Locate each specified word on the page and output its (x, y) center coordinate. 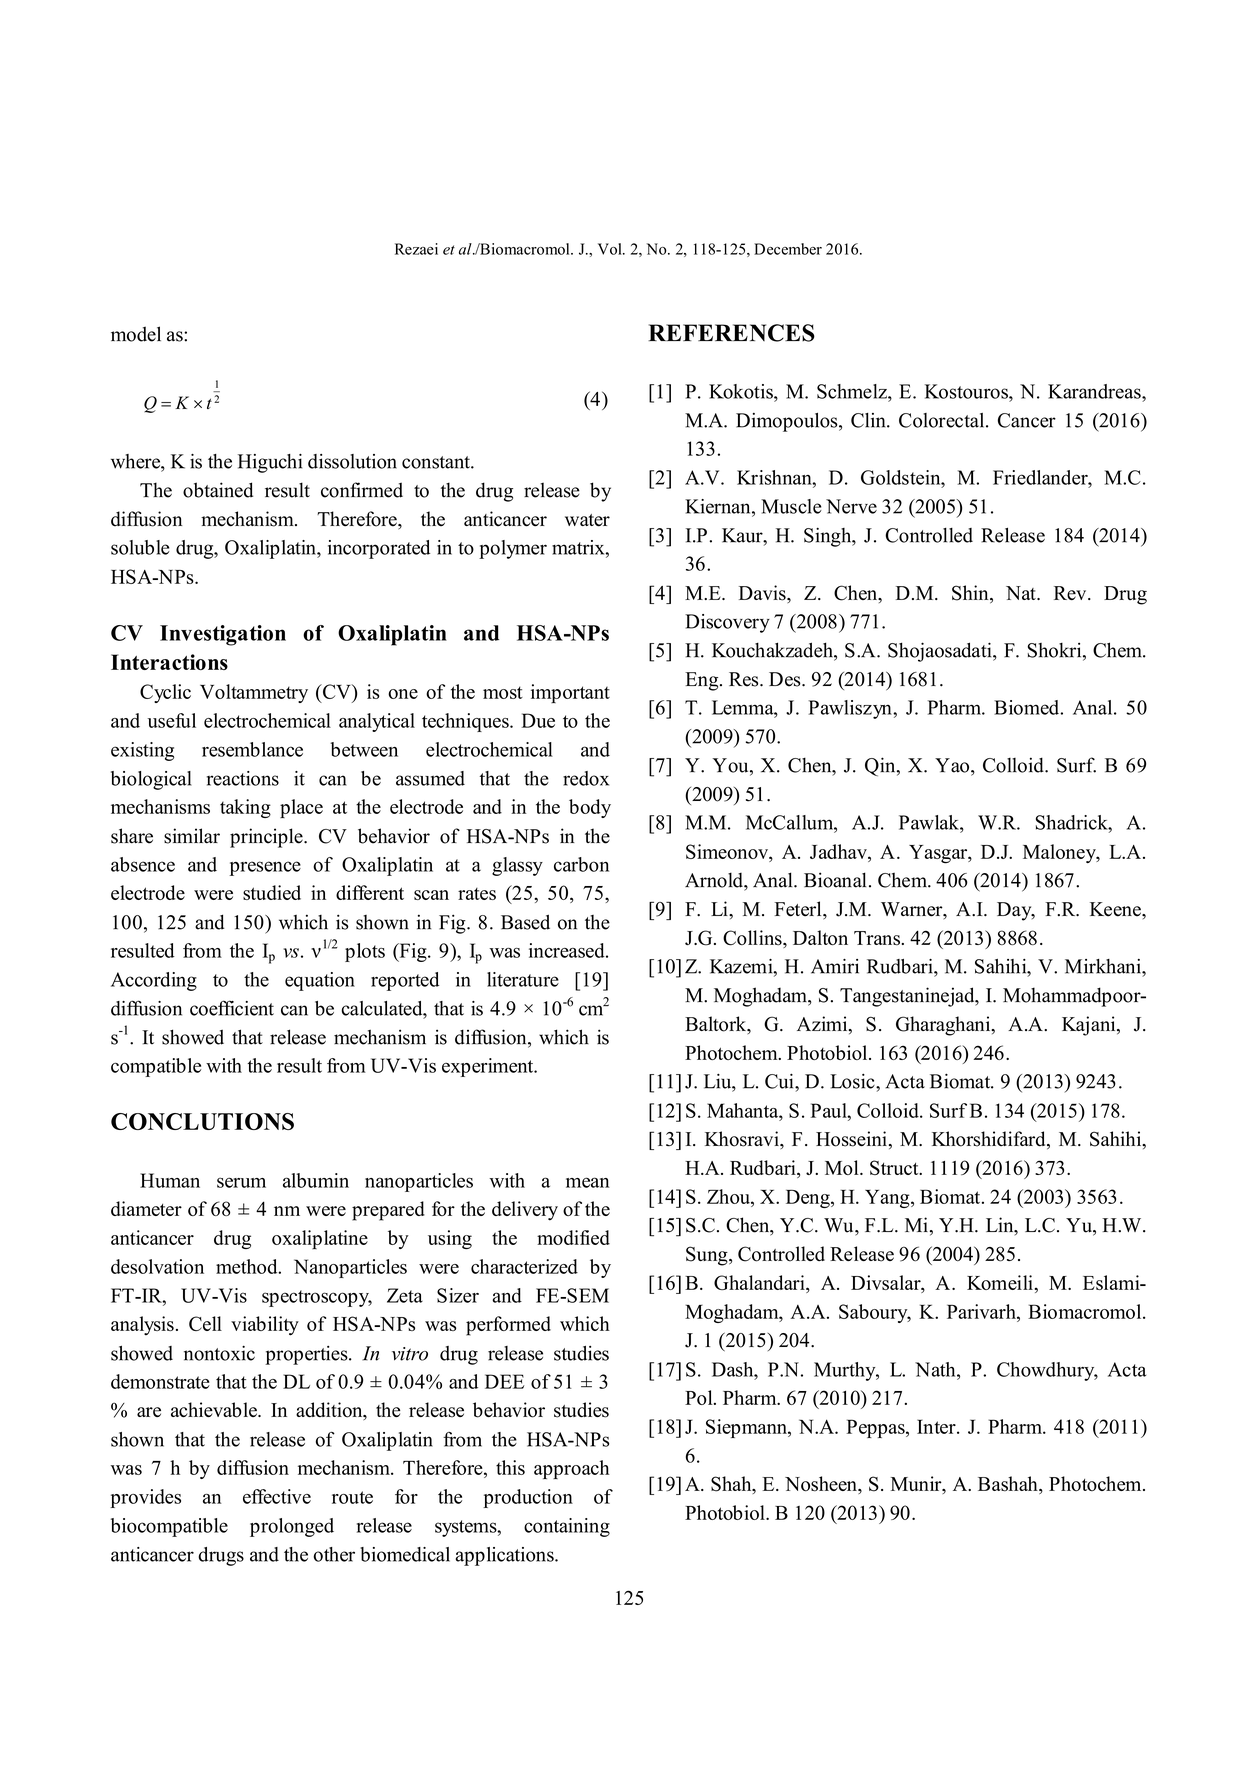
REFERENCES (731, 333)
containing (567, 1527)
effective (277, 1496)
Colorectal (943, 420)
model (136, 334)
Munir (917, 1485)
